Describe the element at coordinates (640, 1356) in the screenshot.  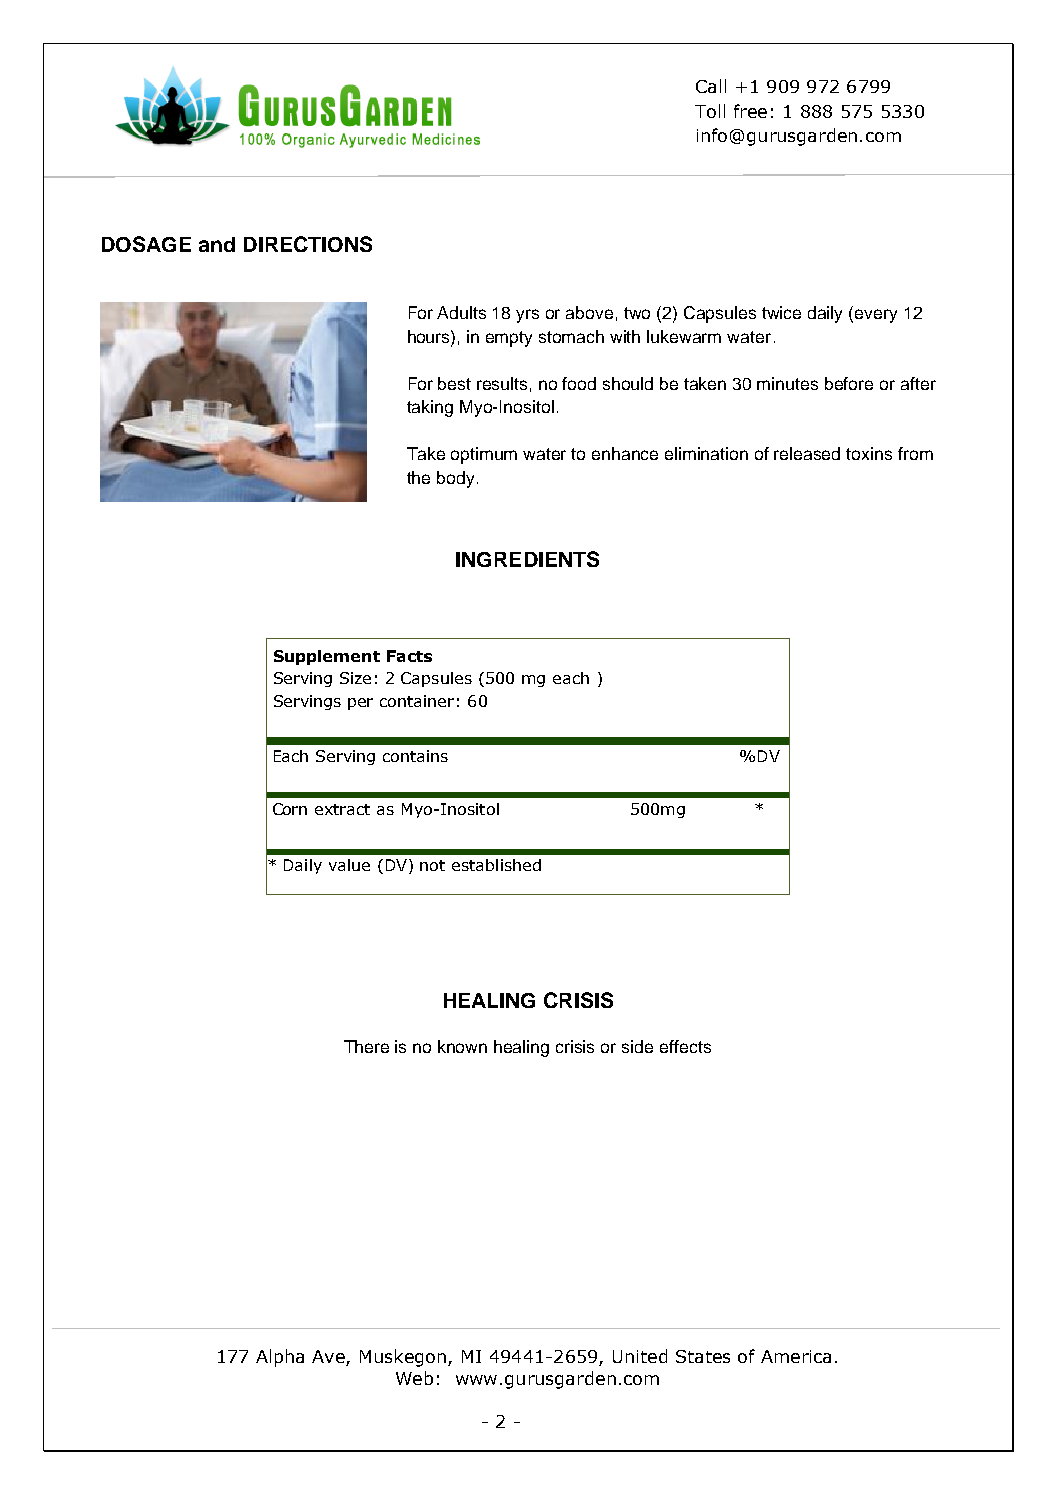
I see `United` at that location.
